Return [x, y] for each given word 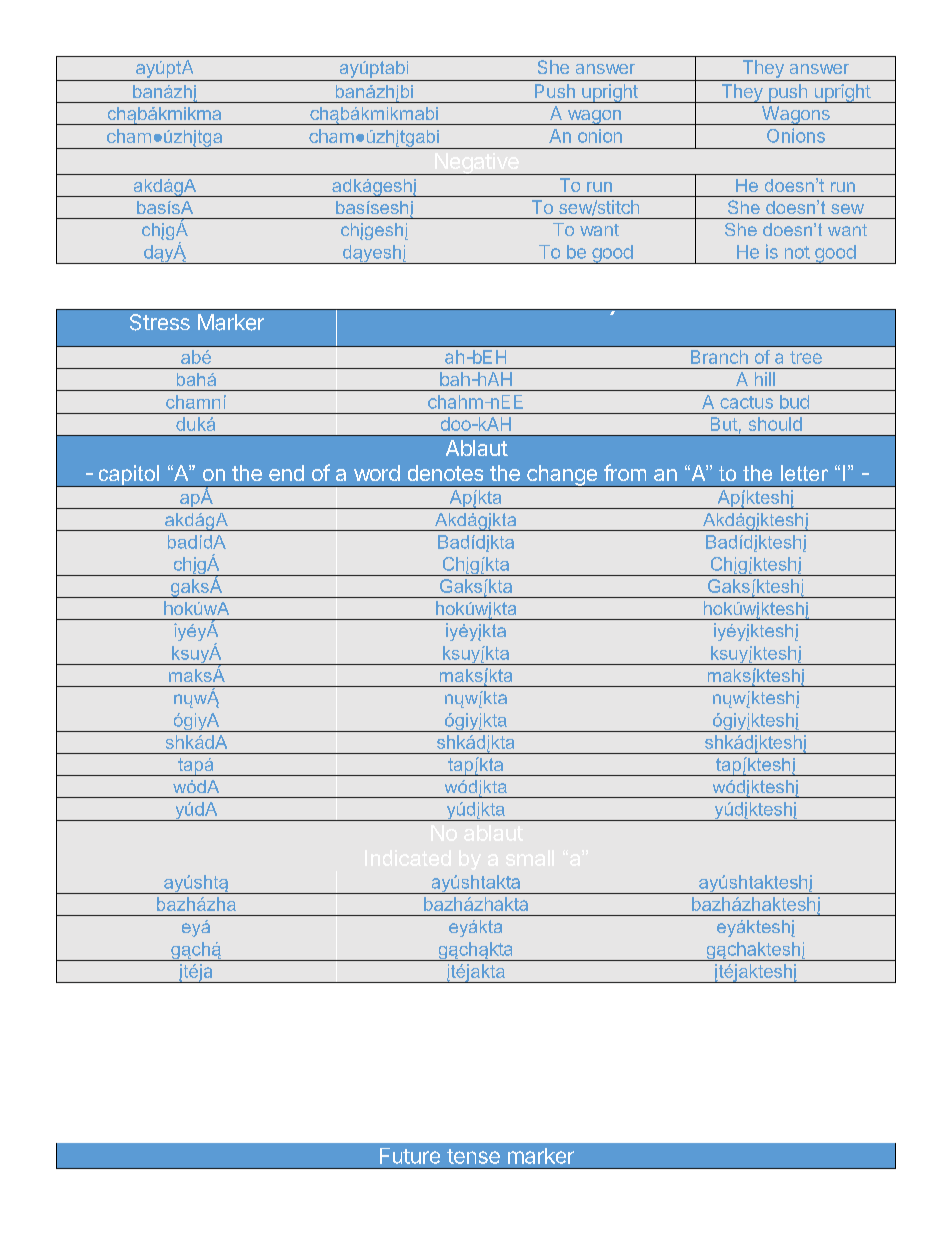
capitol [129, 476]
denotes [445, 473]
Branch [719, 357]
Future [410, 1156]
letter [804, 473]
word [377, 473]
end [286, 473]
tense [473, 1156]
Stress [160, 322]
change [562, 476]
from [625, 472]
